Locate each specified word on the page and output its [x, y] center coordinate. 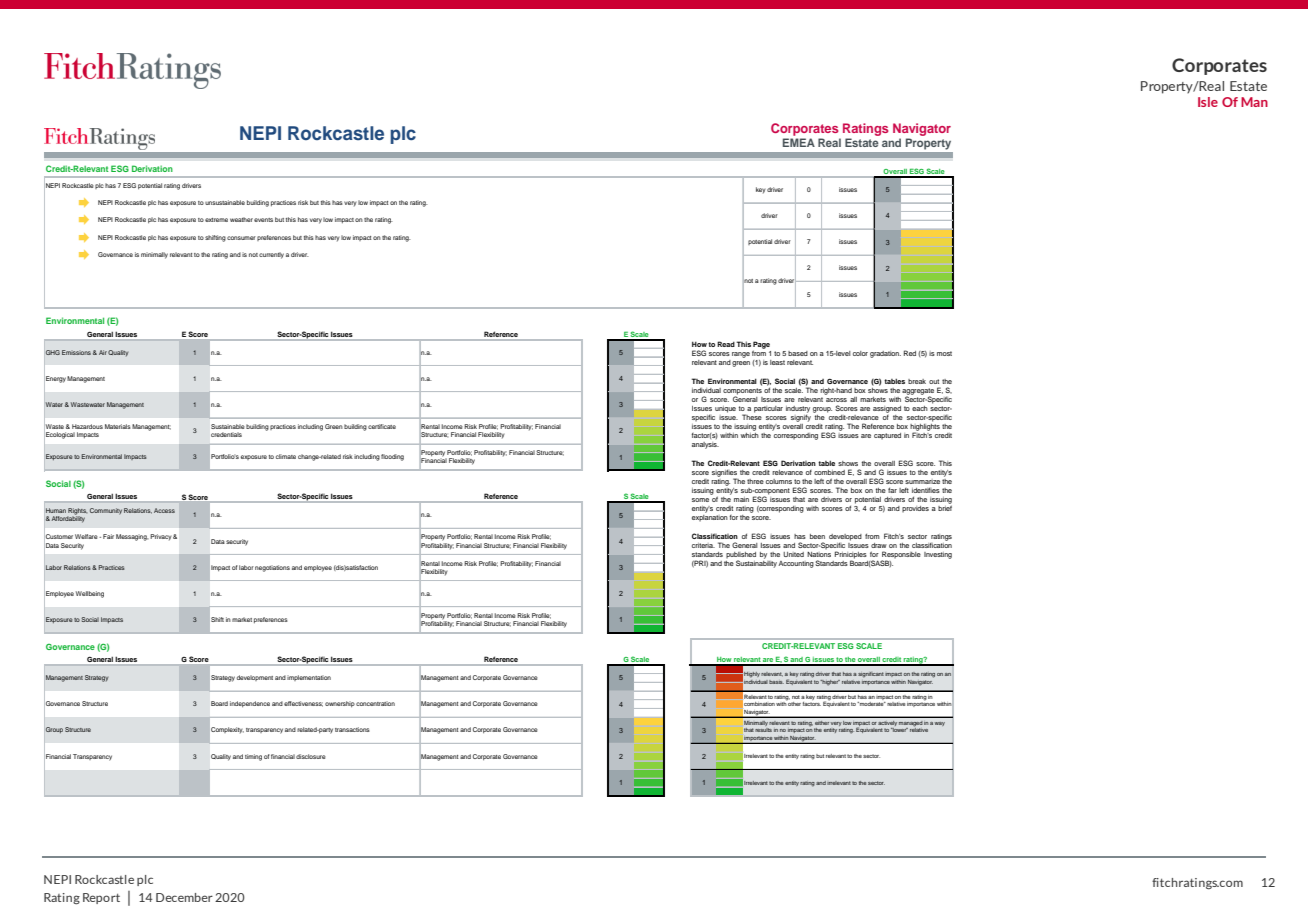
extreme [216, 220]
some [700, 500]
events [263, 220]
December [184, 897]
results [763, 730]
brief [945, 507]
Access [164, 510]
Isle [1208, 102]
